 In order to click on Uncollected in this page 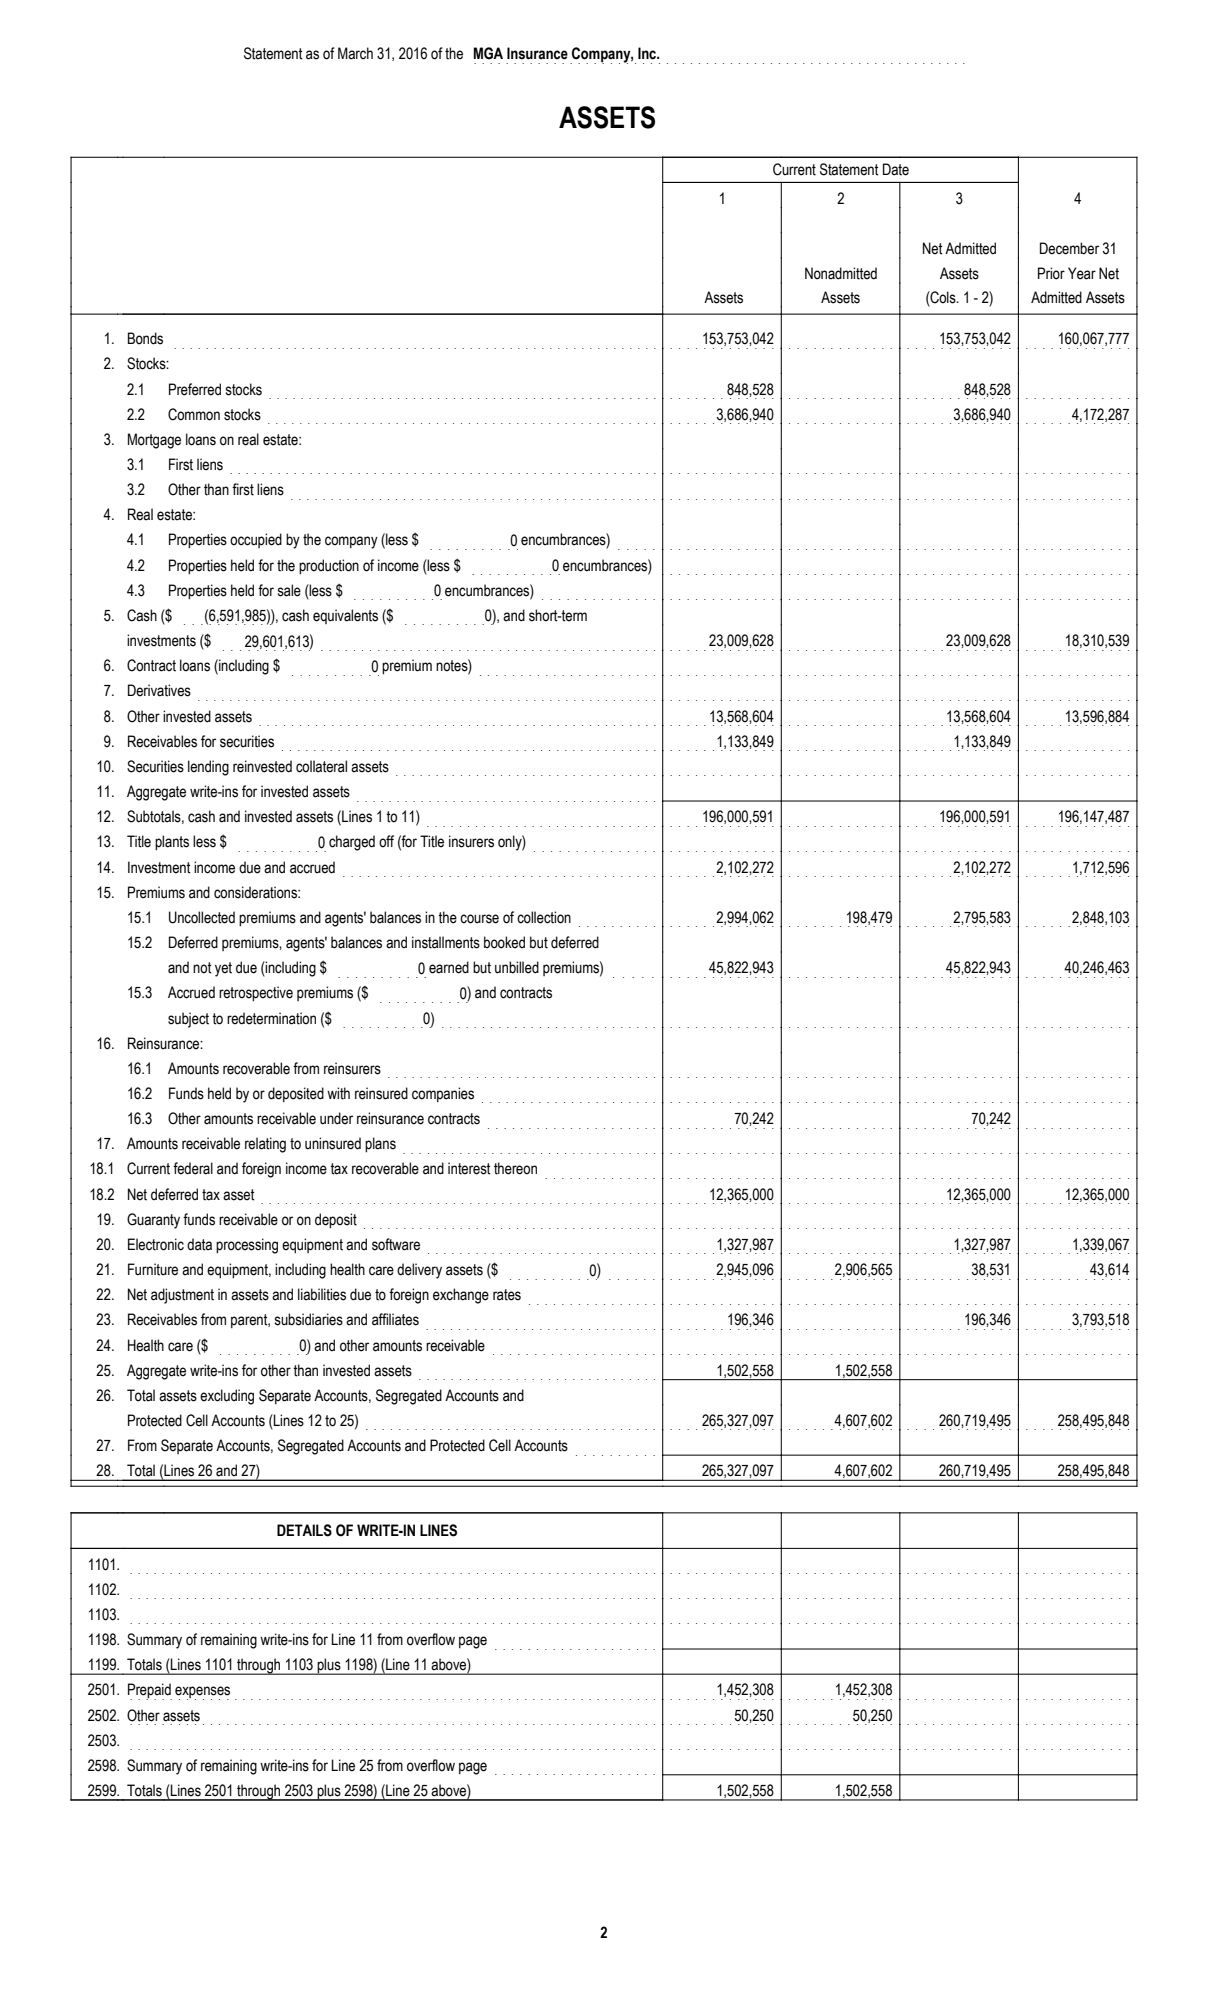, I will do `click(202, 917)`.
